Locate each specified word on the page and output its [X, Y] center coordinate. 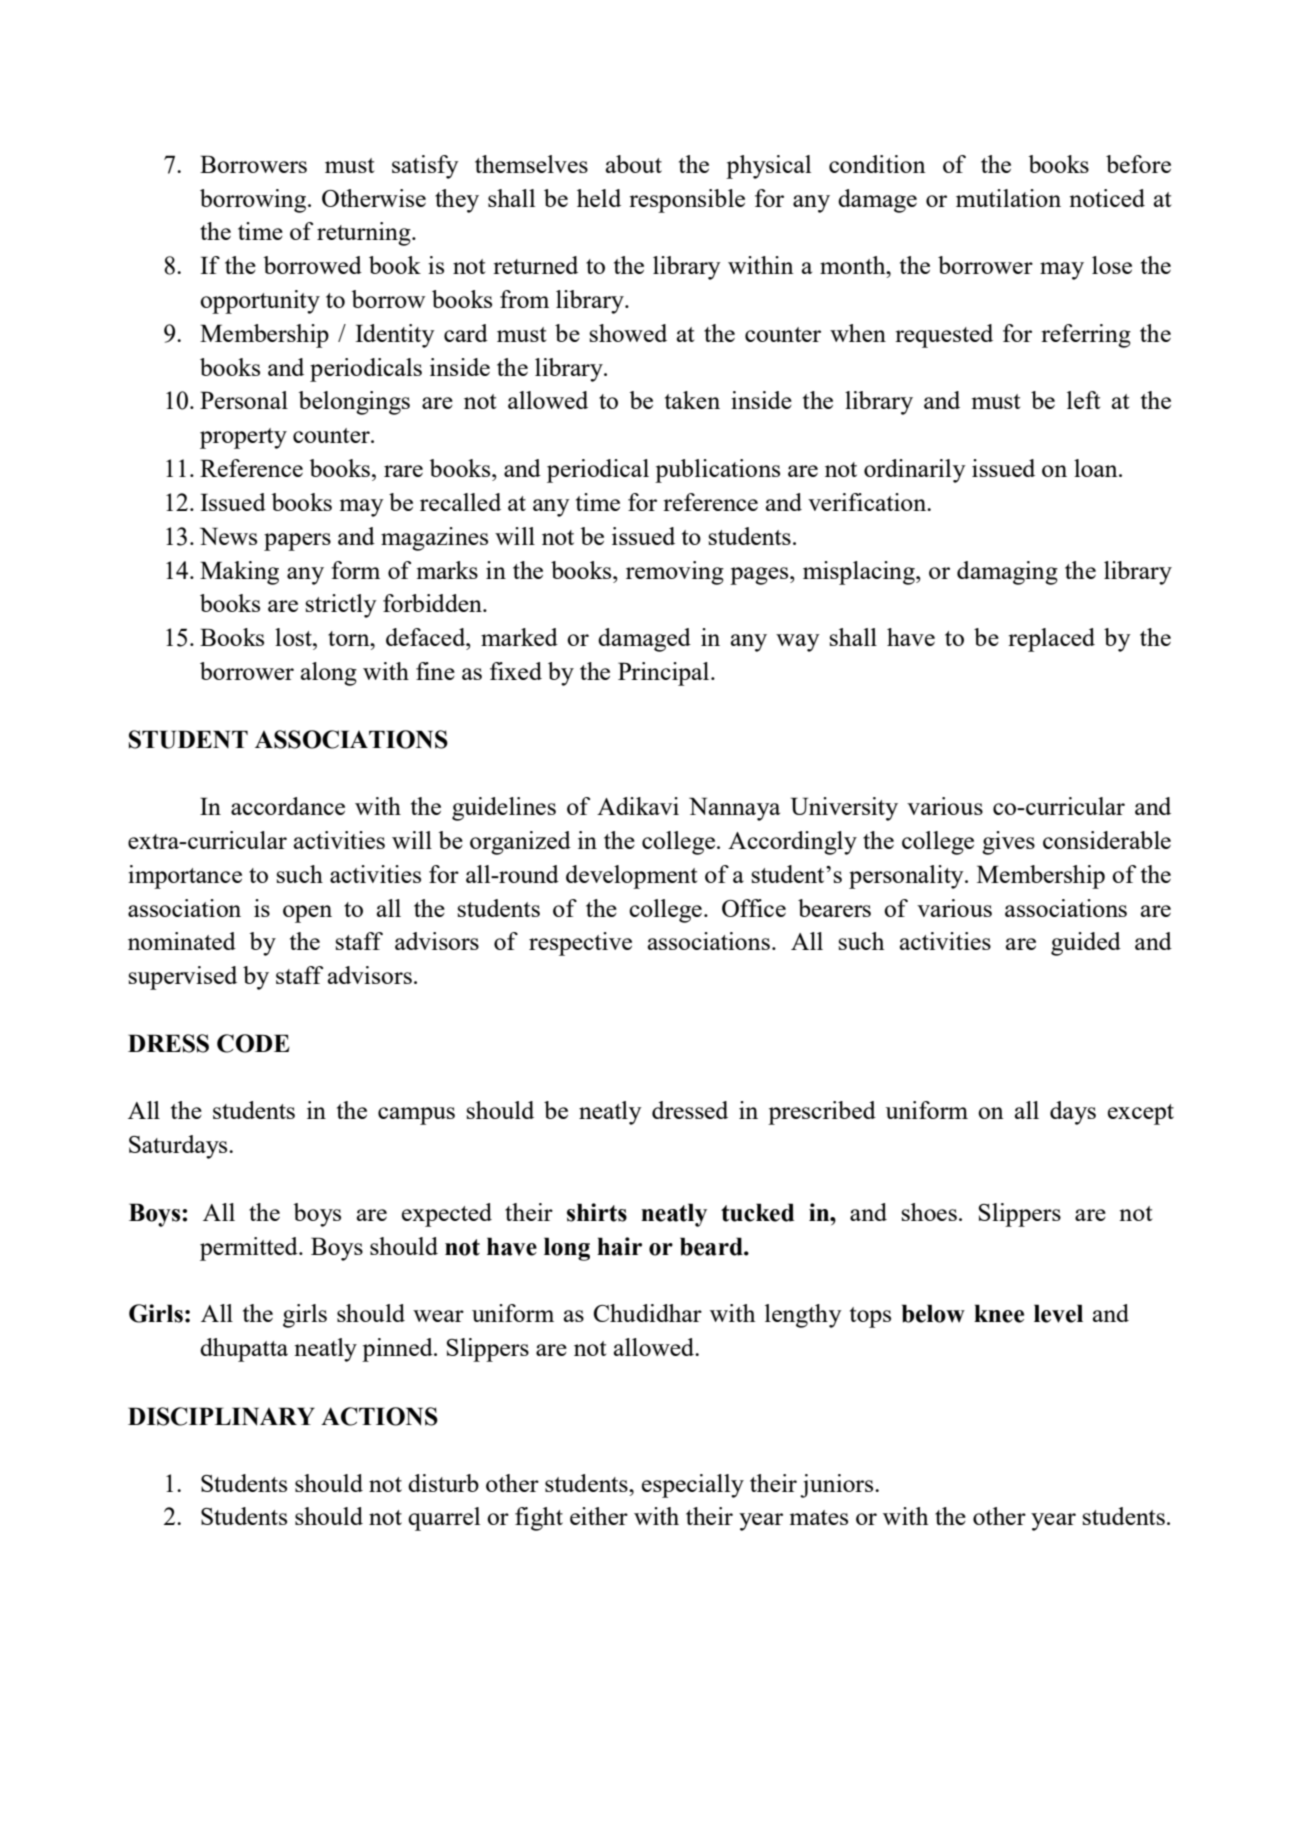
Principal [665, 674]
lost [294, 637]
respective [580, 944]
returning [365, 234]
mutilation [1008, 198]
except [1141, 1114]
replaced [1051, 640]
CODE [253, 1043]
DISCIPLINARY [221, 1416]
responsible [687, 201]
